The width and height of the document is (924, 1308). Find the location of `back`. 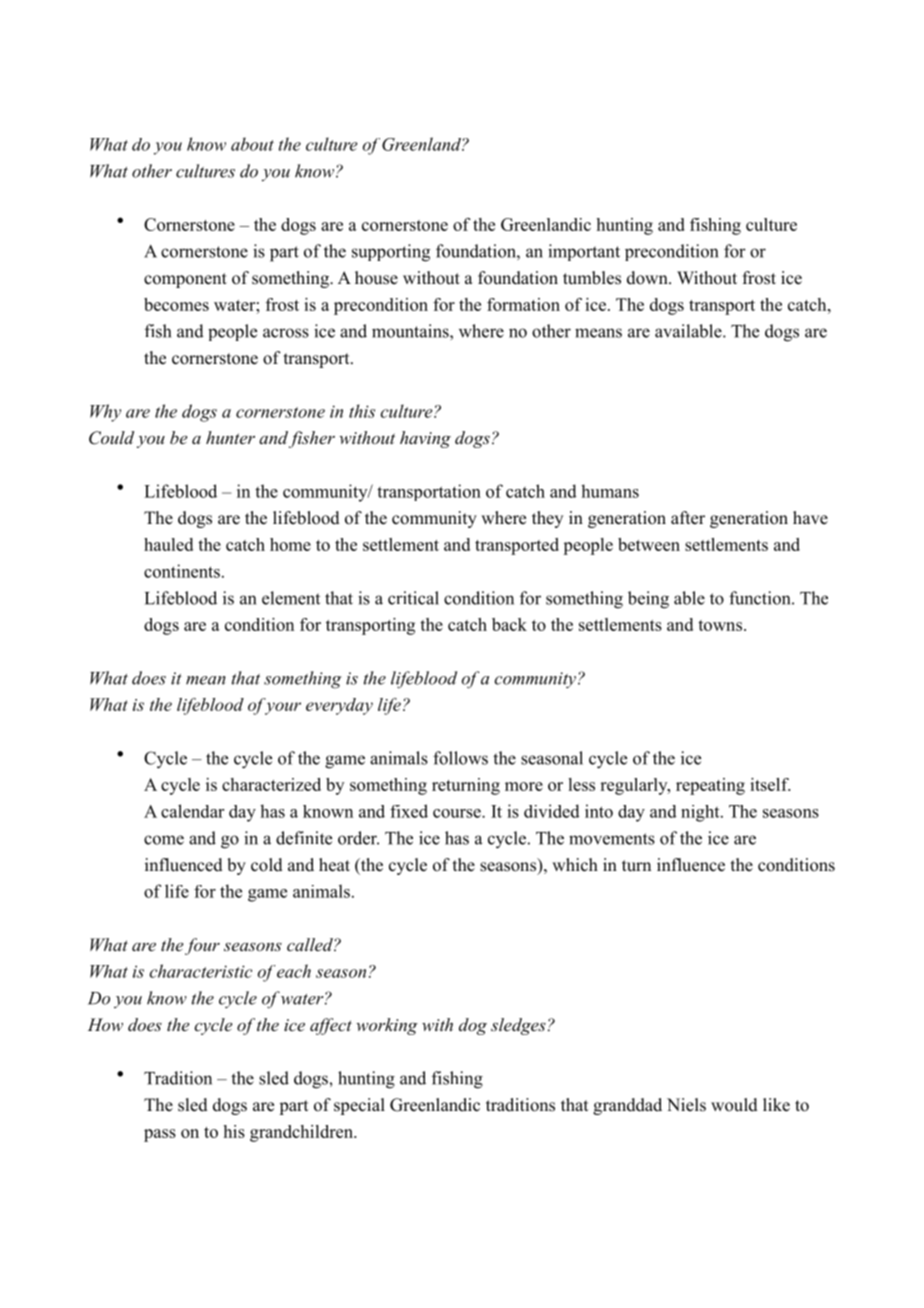

back is located at coordinates (509, 624).
